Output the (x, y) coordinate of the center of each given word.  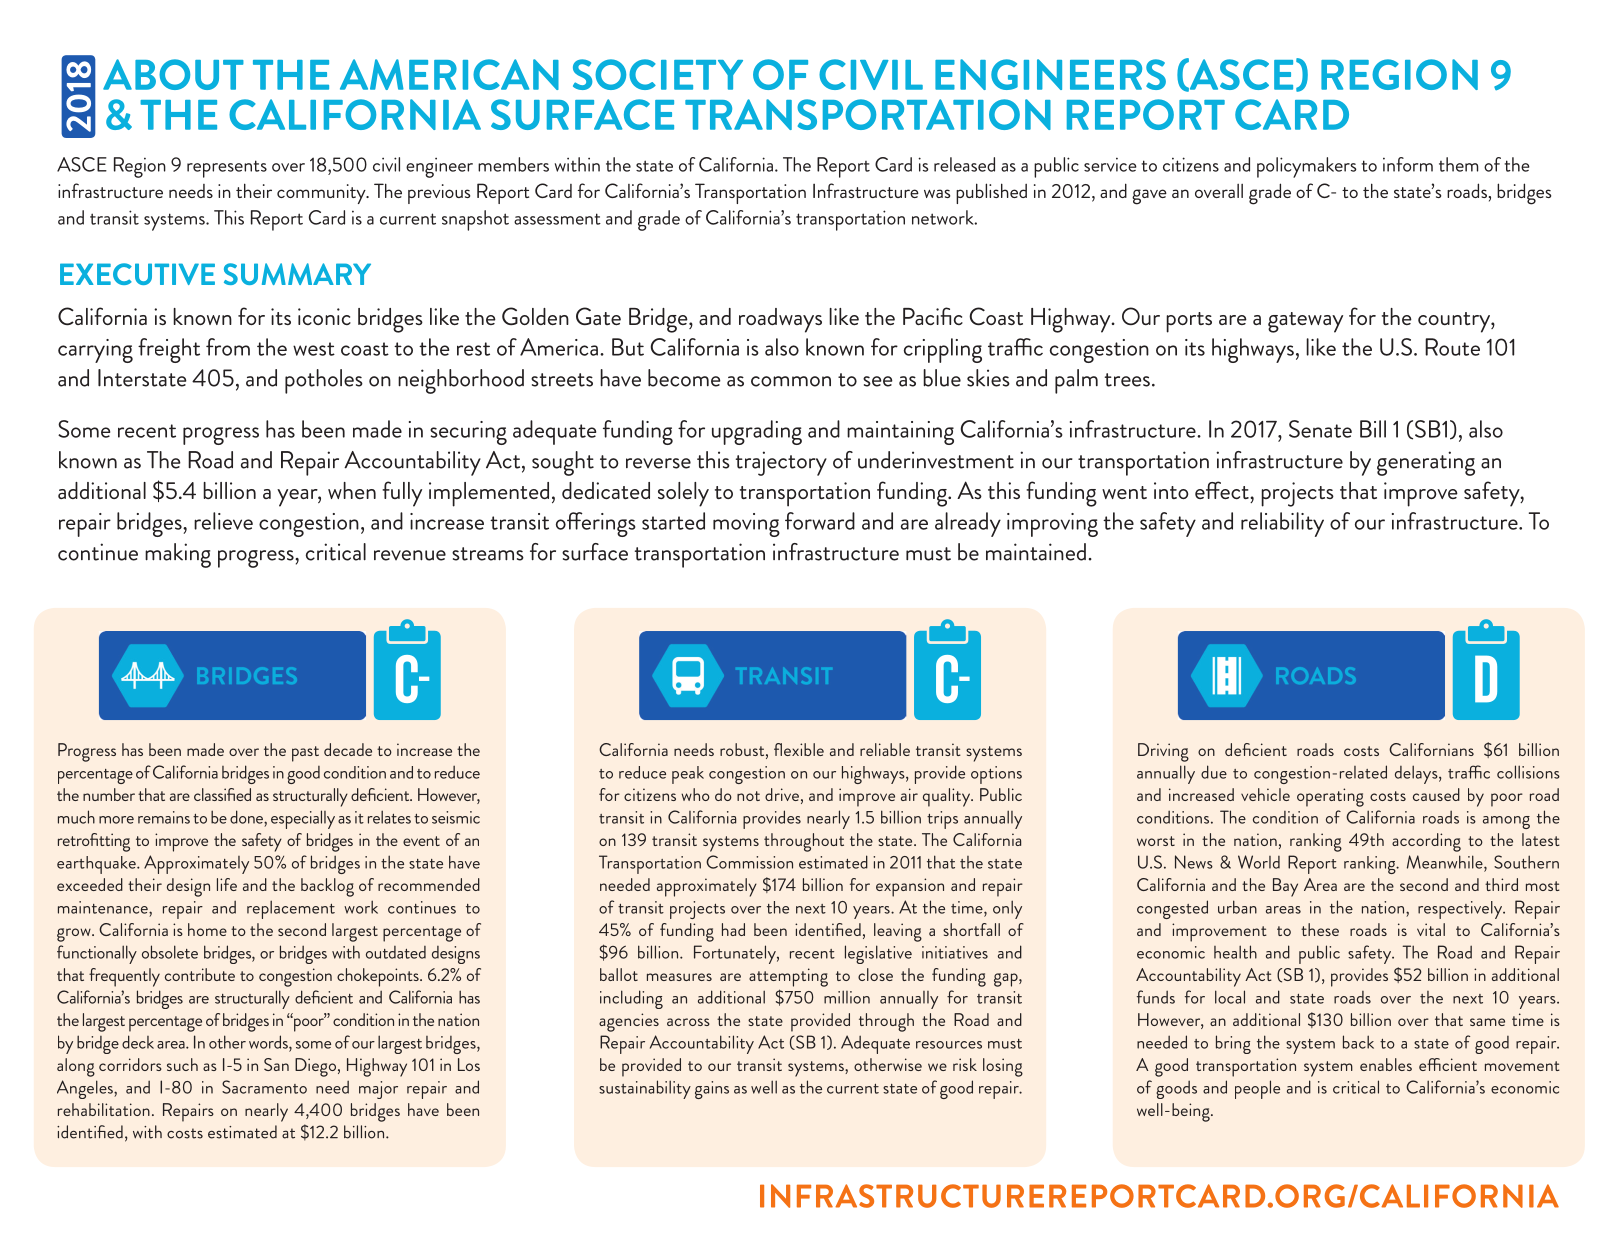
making (178, 555)
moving (746, 525)
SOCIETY (658, 74)
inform (1408, 164)
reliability (1282, 524)
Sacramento (264, 1087)
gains (712, 1090)
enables (1386, 1064)
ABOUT (173, 74)
